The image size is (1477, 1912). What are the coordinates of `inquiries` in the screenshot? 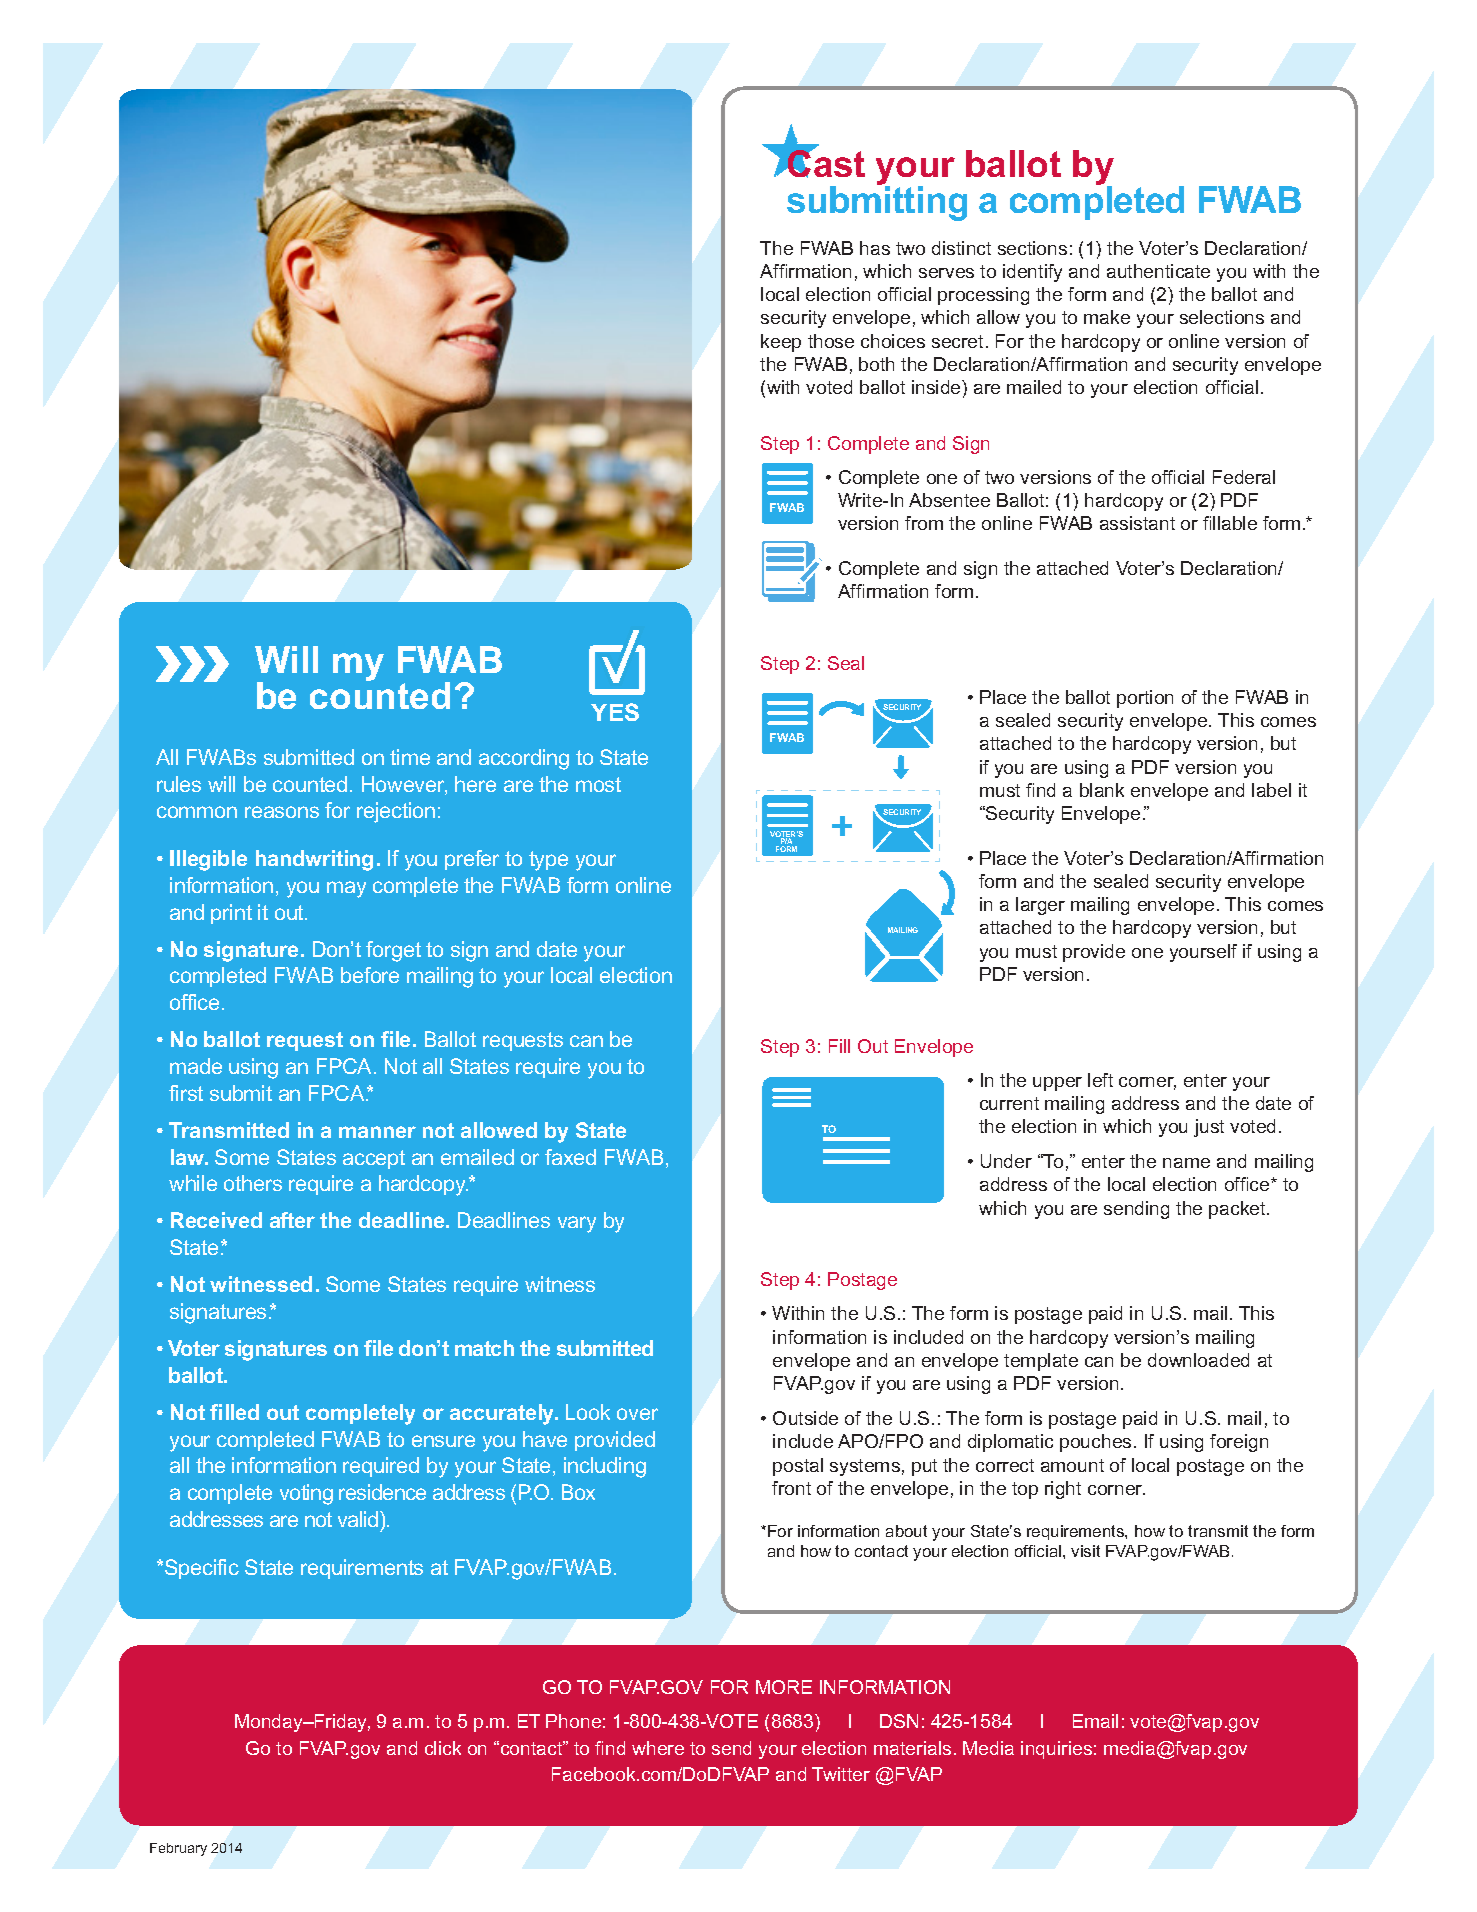 It's located at (1056, 1750).
